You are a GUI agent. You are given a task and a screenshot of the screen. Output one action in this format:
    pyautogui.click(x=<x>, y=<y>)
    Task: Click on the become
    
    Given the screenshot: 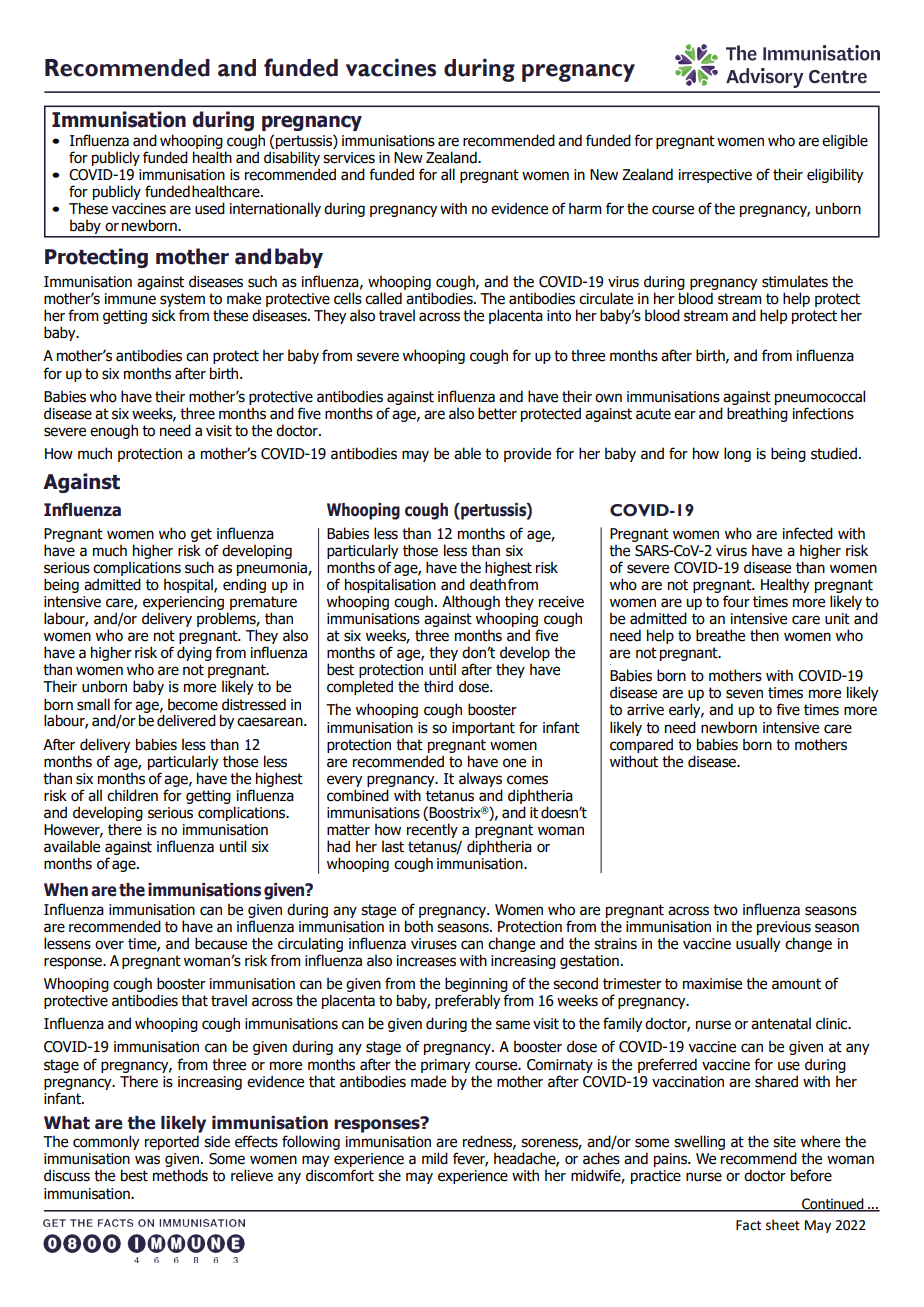 What is the action you would take?
    pyautogui.click(x=193, y=704)
